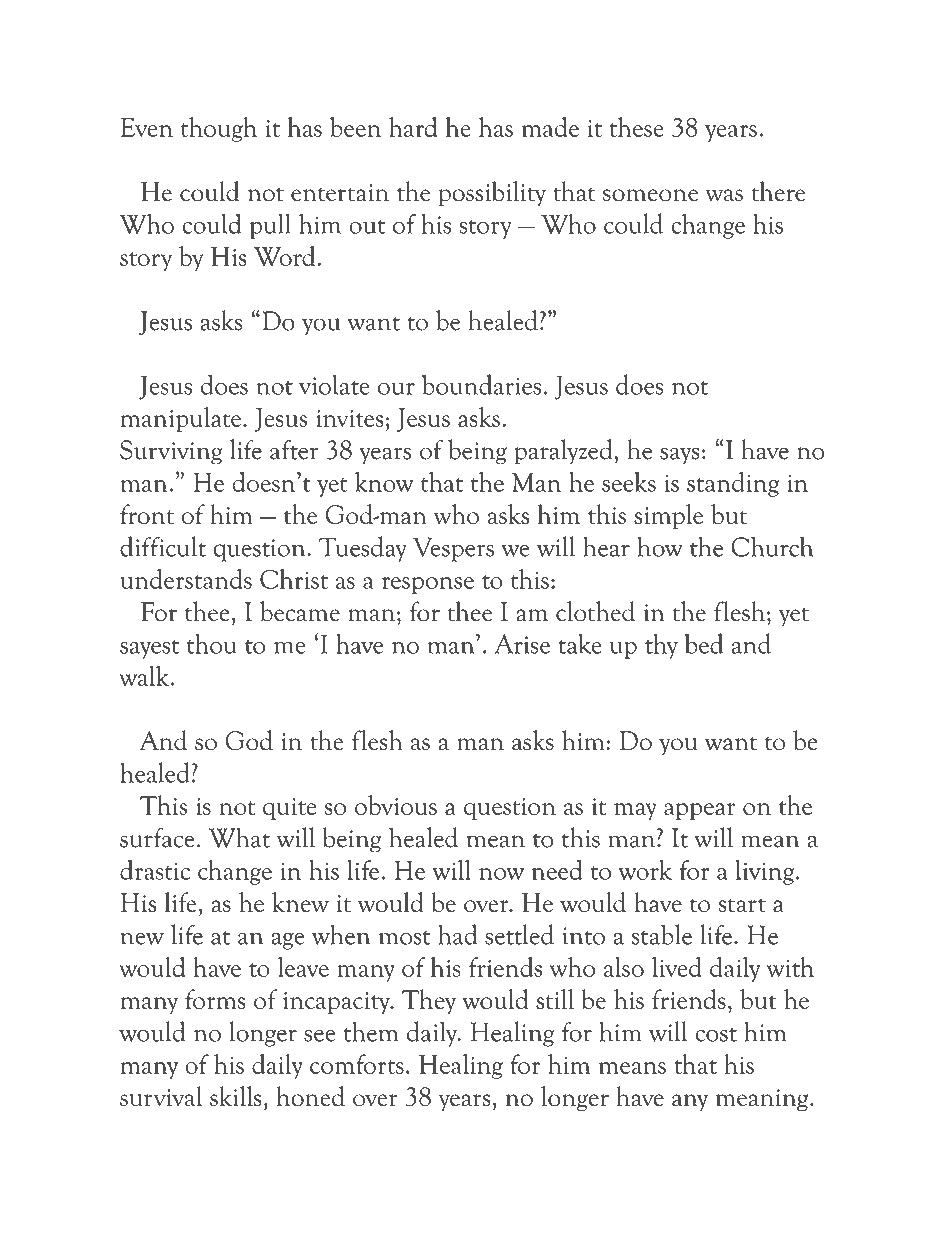 The image size is (952, 1233). Describe the element at coordinates (186, 578) in the image. I see `understands` at that location.
